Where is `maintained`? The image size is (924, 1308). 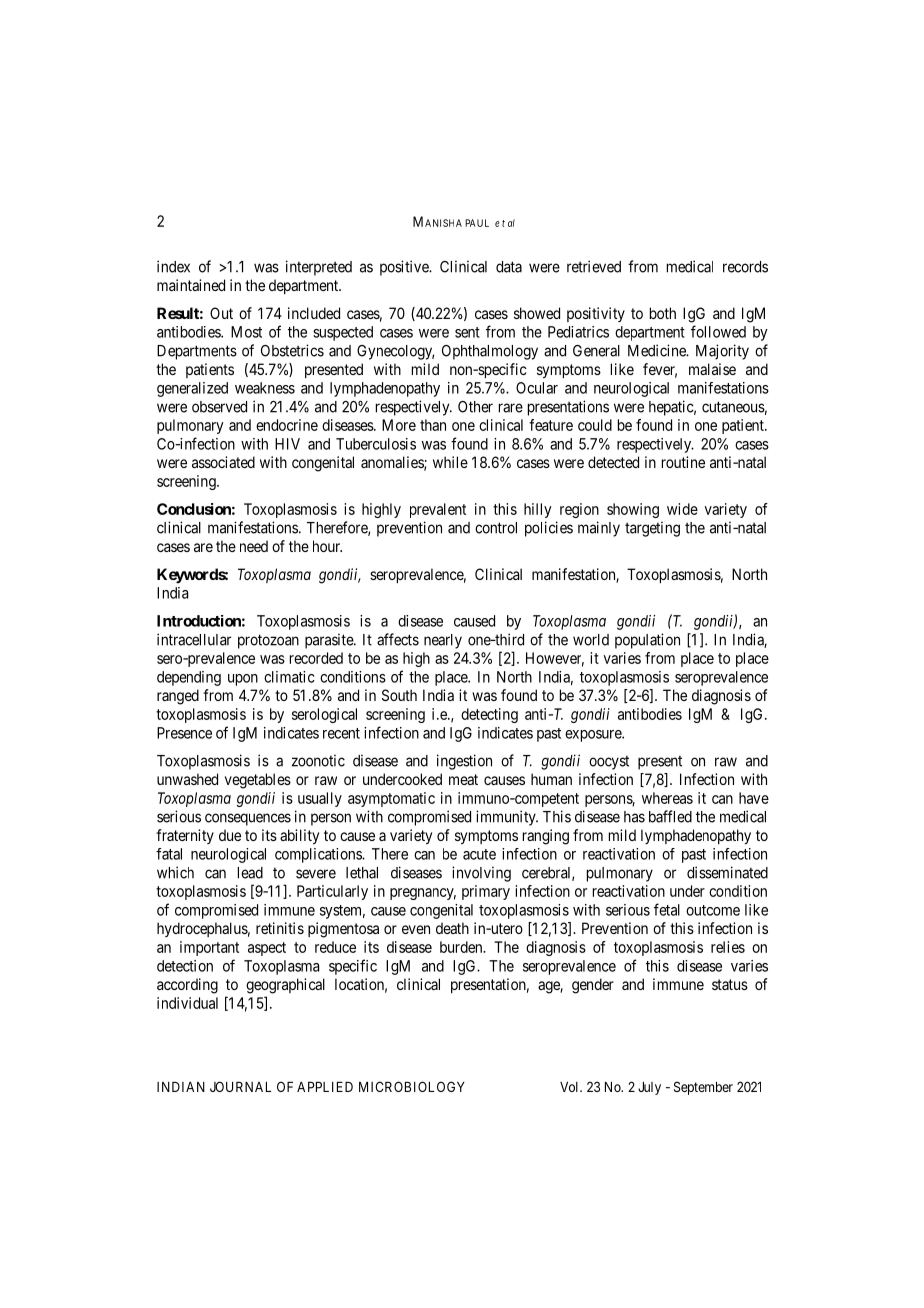
maintained is located at coordinates (191, 285).
